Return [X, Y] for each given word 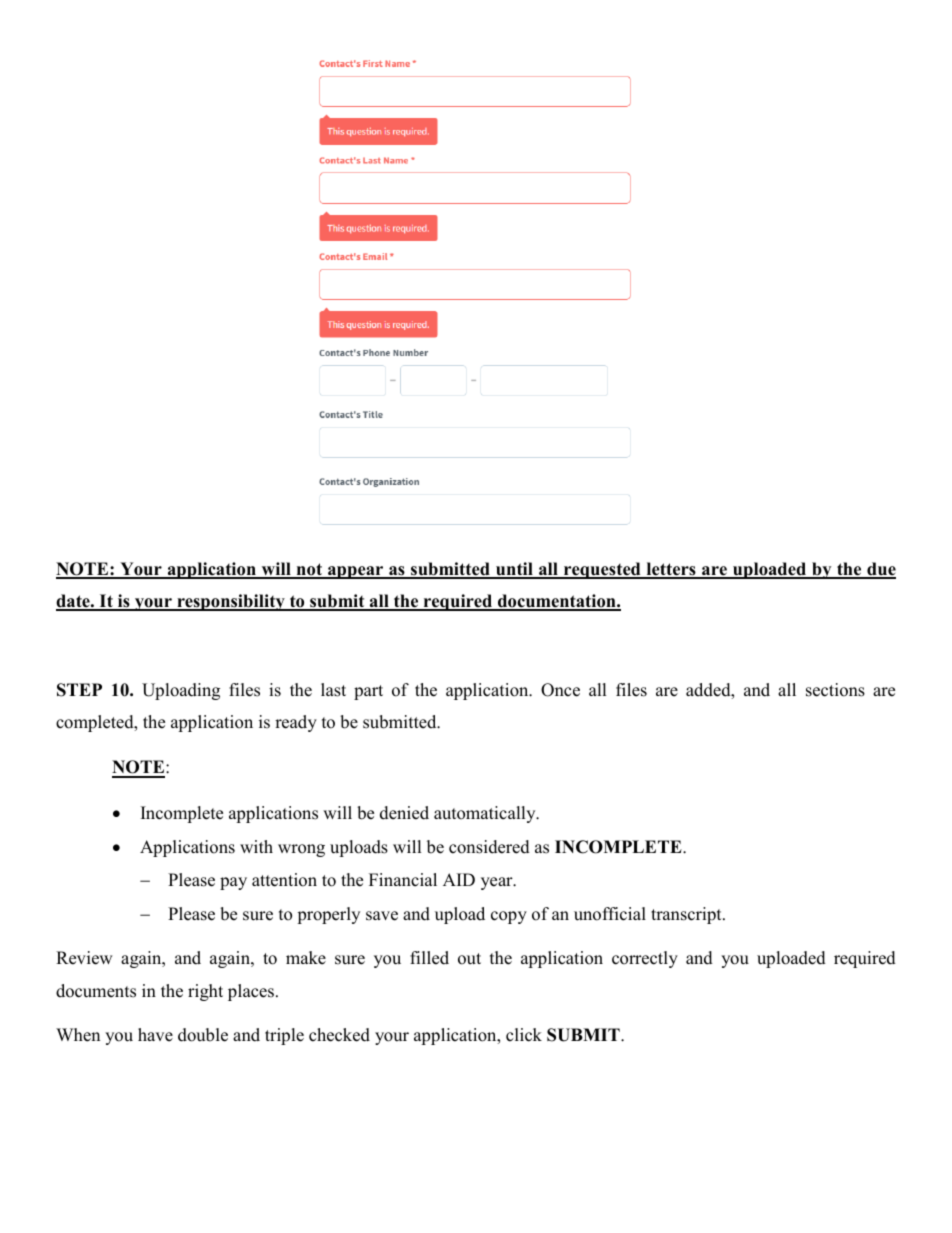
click [524, 1035]
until [514, 570]
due [880, 570]
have [155, 1035]
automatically [486, 814]
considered [489, 847]
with [256, 846]
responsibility [231, 602]
